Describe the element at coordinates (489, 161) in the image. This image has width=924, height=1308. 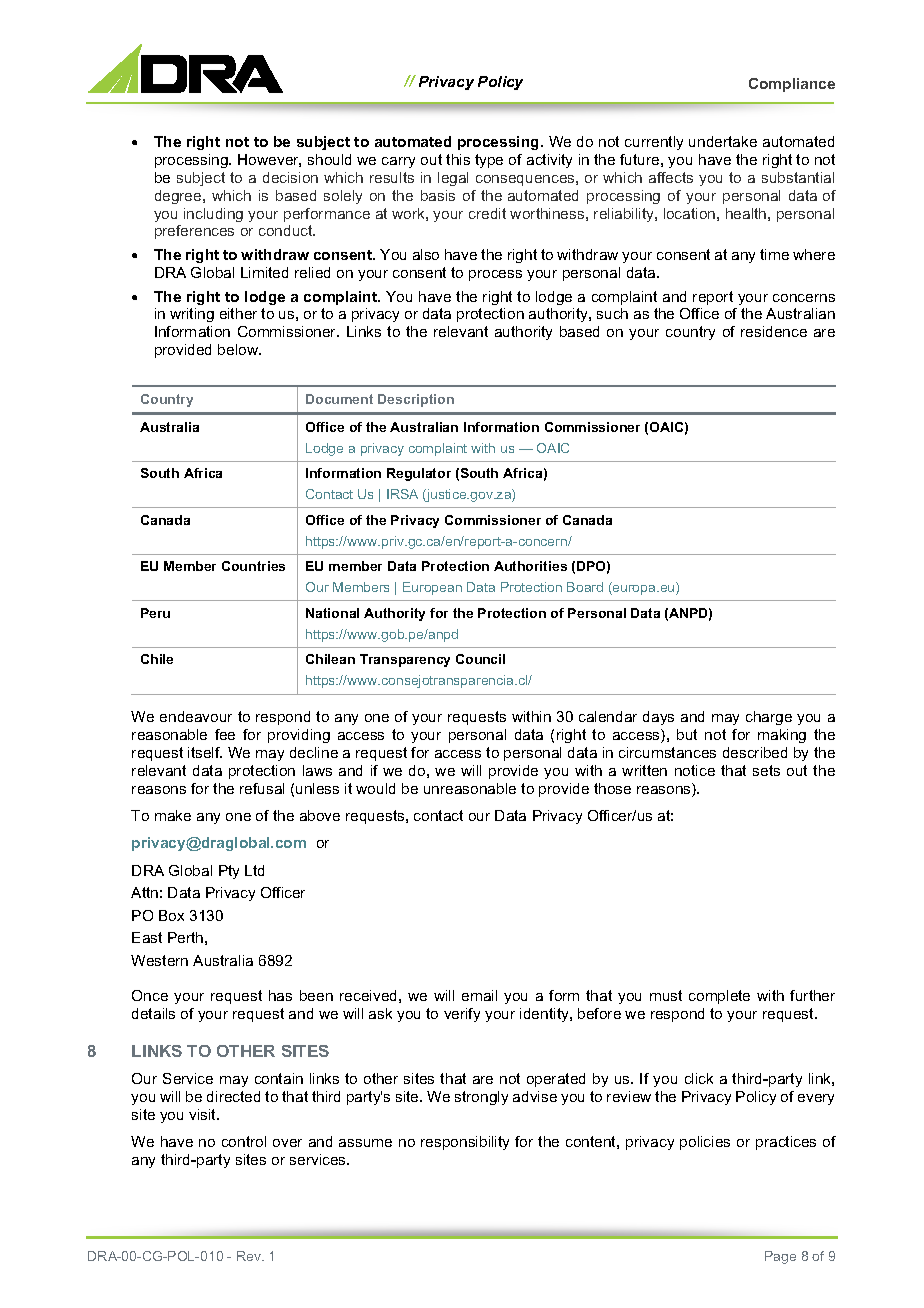
I see `type` at that location.
